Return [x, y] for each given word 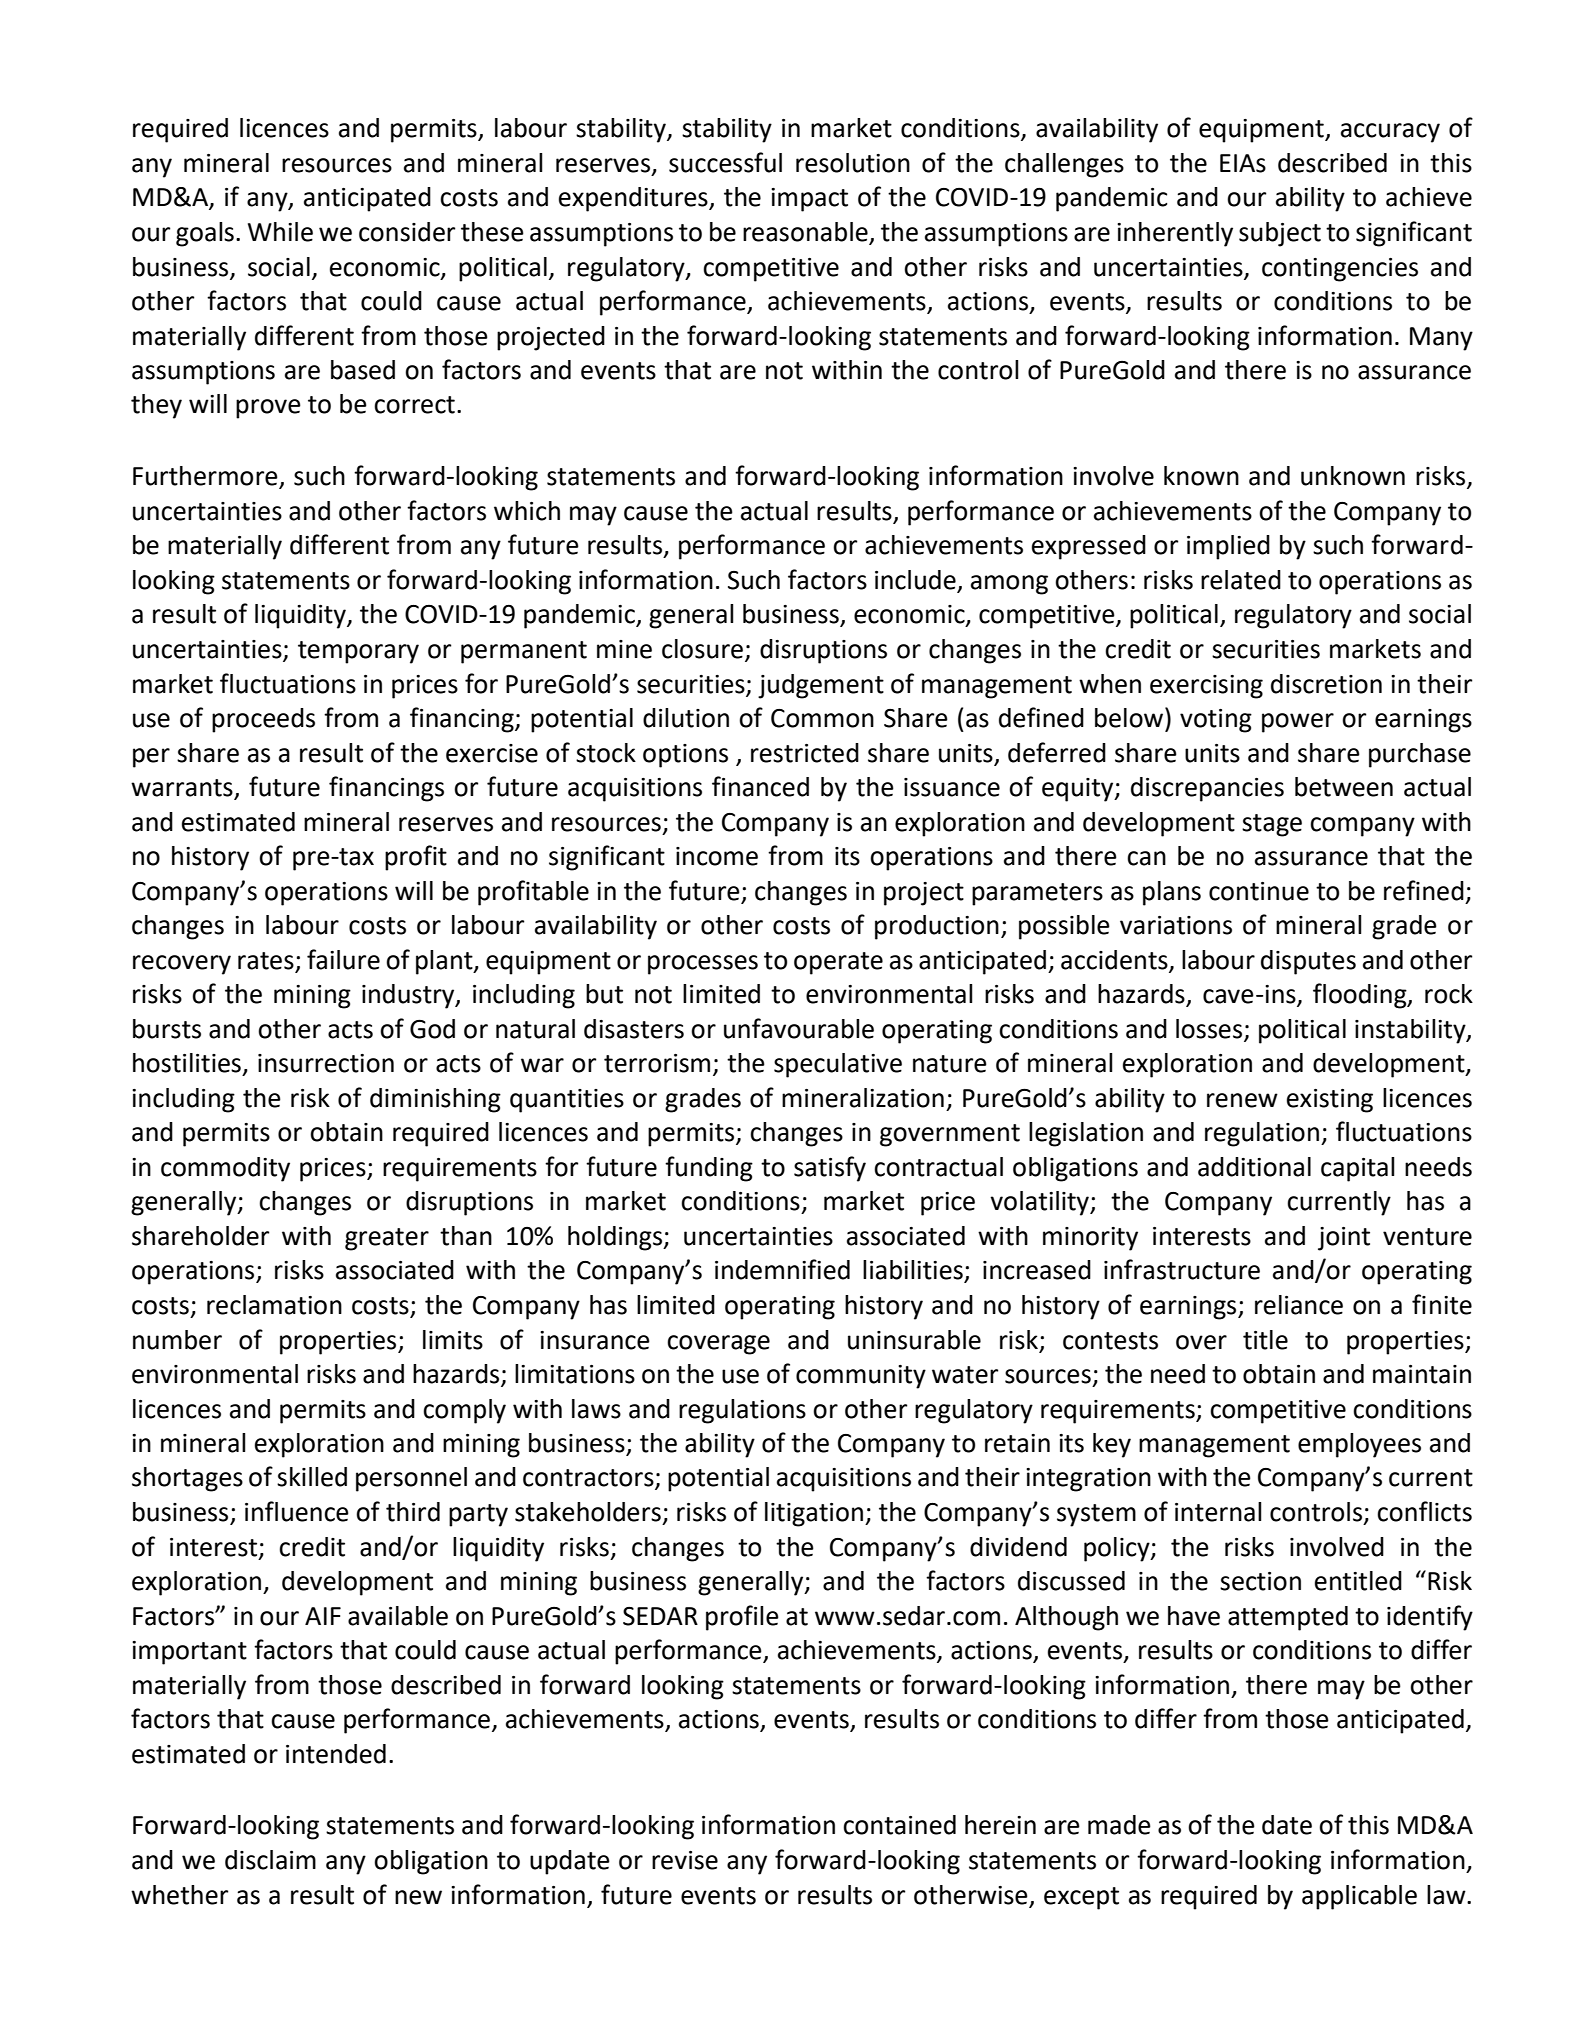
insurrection [326, 1063]
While [280, 232]
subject [1280, 234]
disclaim [270, 1860]
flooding [1361, 996]
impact [809, 200]
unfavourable [799, 1028]
